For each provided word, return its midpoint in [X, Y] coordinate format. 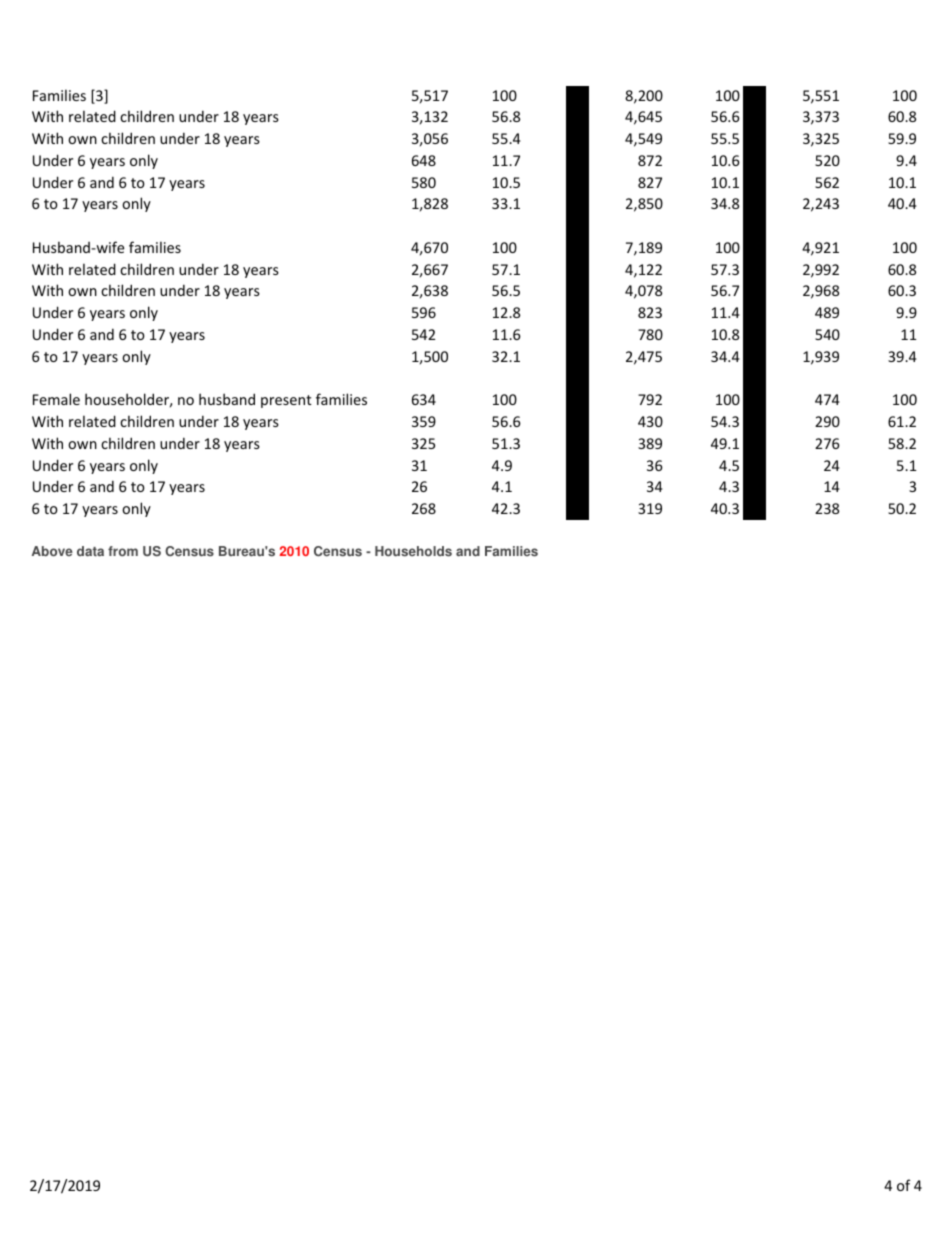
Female [56, 399]
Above [52, 551]
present [286, 401]
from [123, 551]
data [90, 551]
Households [413, 551]
